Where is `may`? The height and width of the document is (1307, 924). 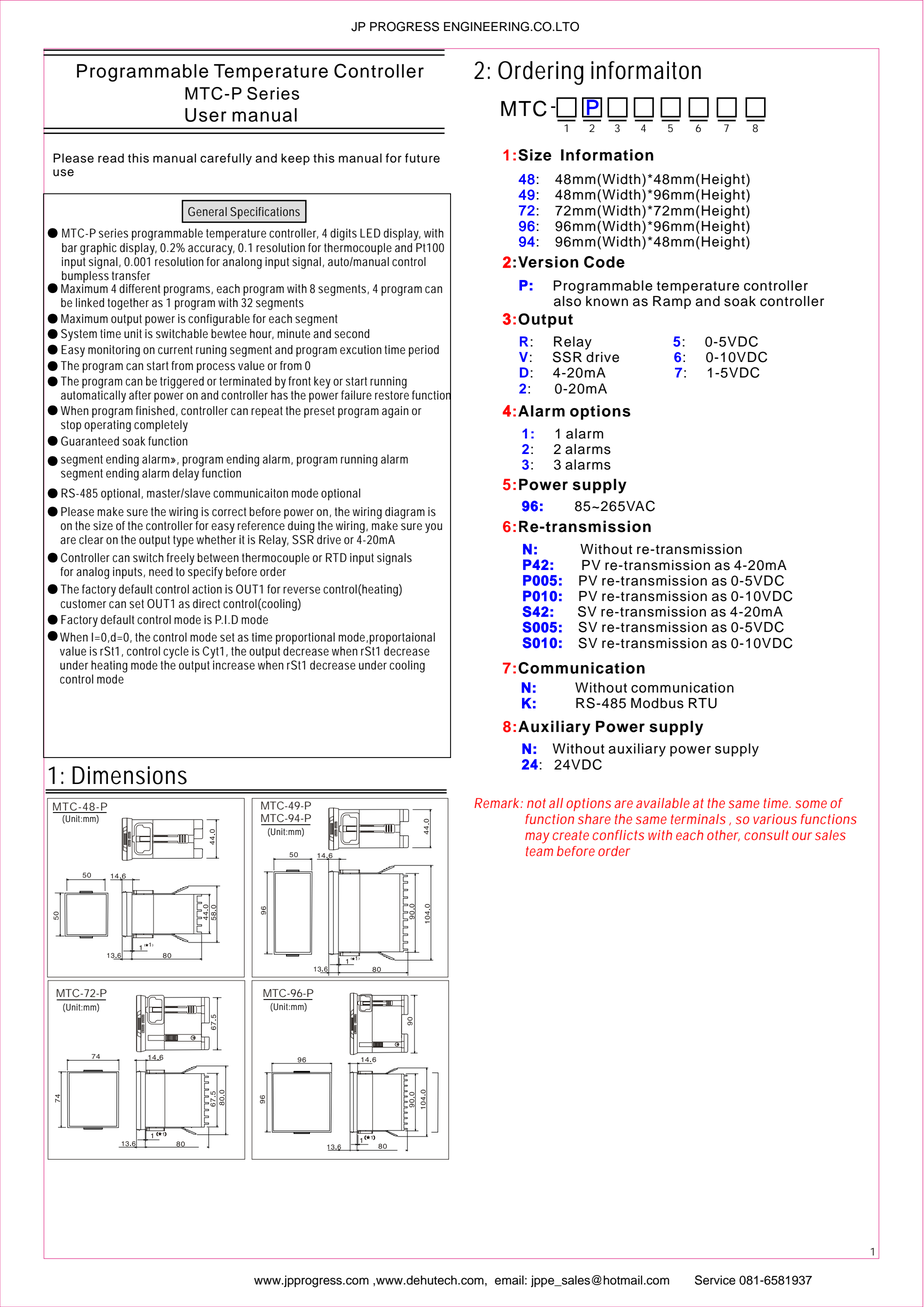 may is located at coordinates (537, 838).
